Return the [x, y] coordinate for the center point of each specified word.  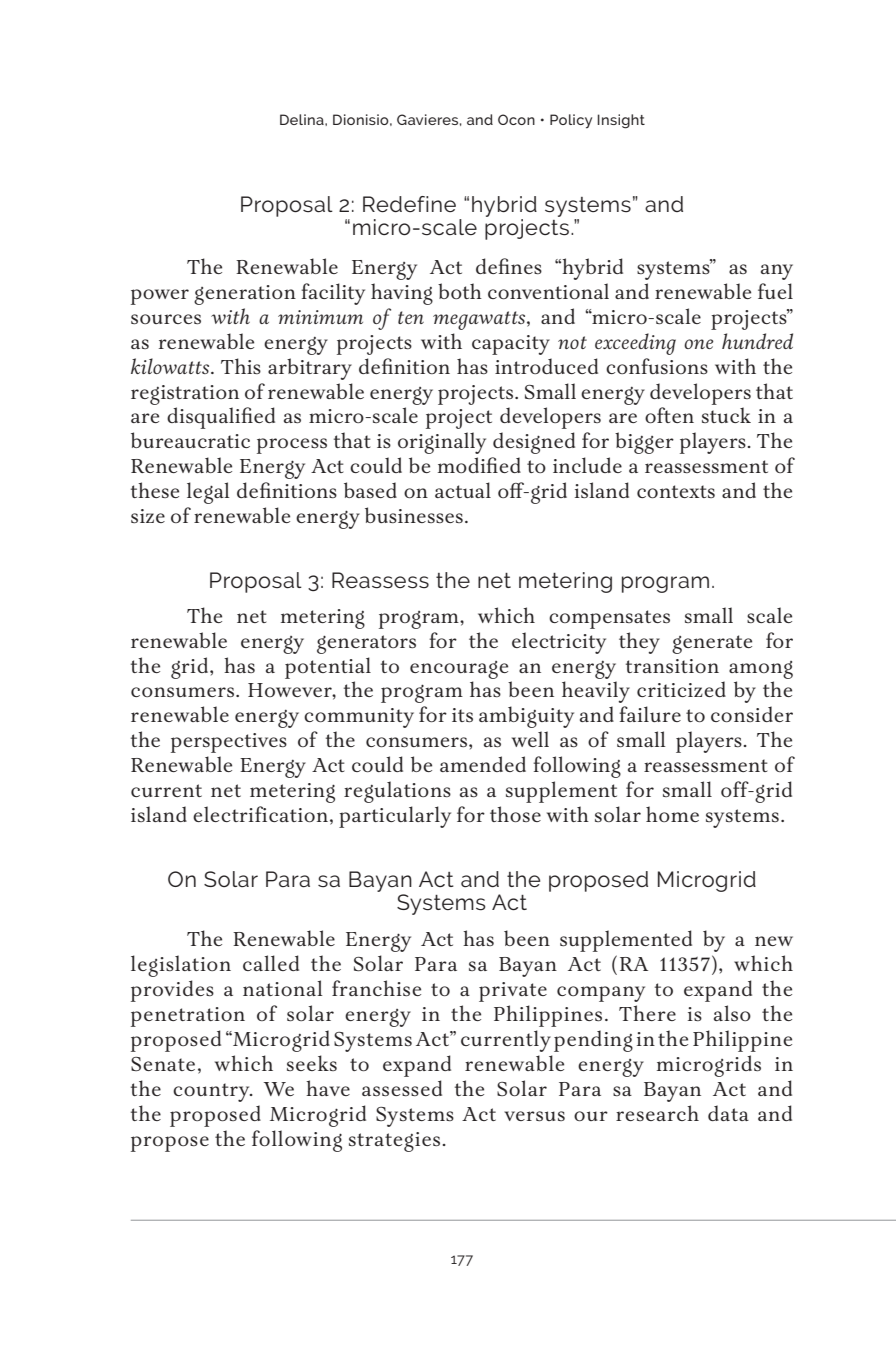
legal [208, 493]
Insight [621, 121]
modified [479, 465]
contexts [676, 491]
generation [245, 295]
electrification [260, 814]
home [672, 814]
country [212, 1092]
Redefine [409, 204]
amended [483, 764]
